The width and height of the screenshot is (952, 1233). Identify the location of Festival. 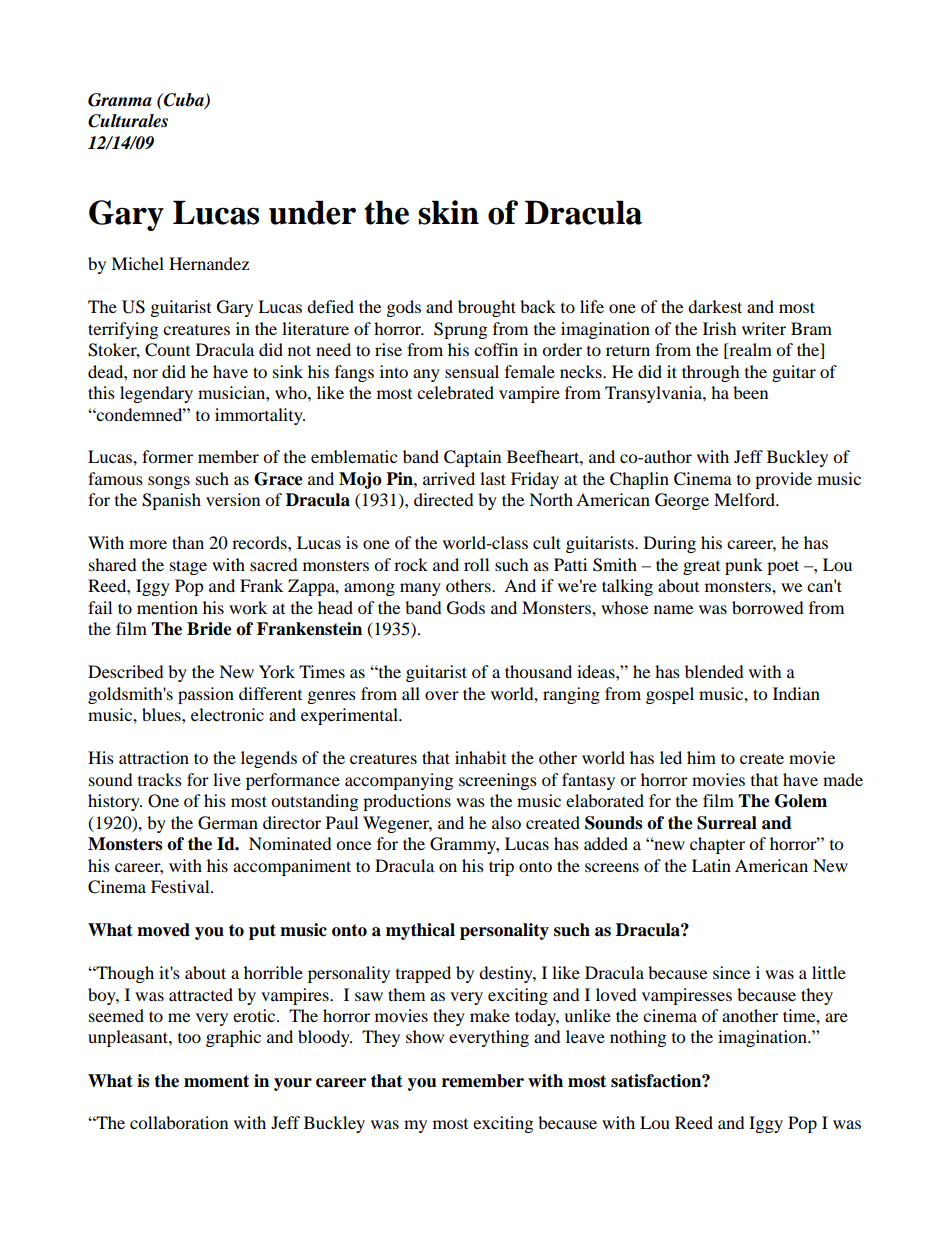
(181, 886).
